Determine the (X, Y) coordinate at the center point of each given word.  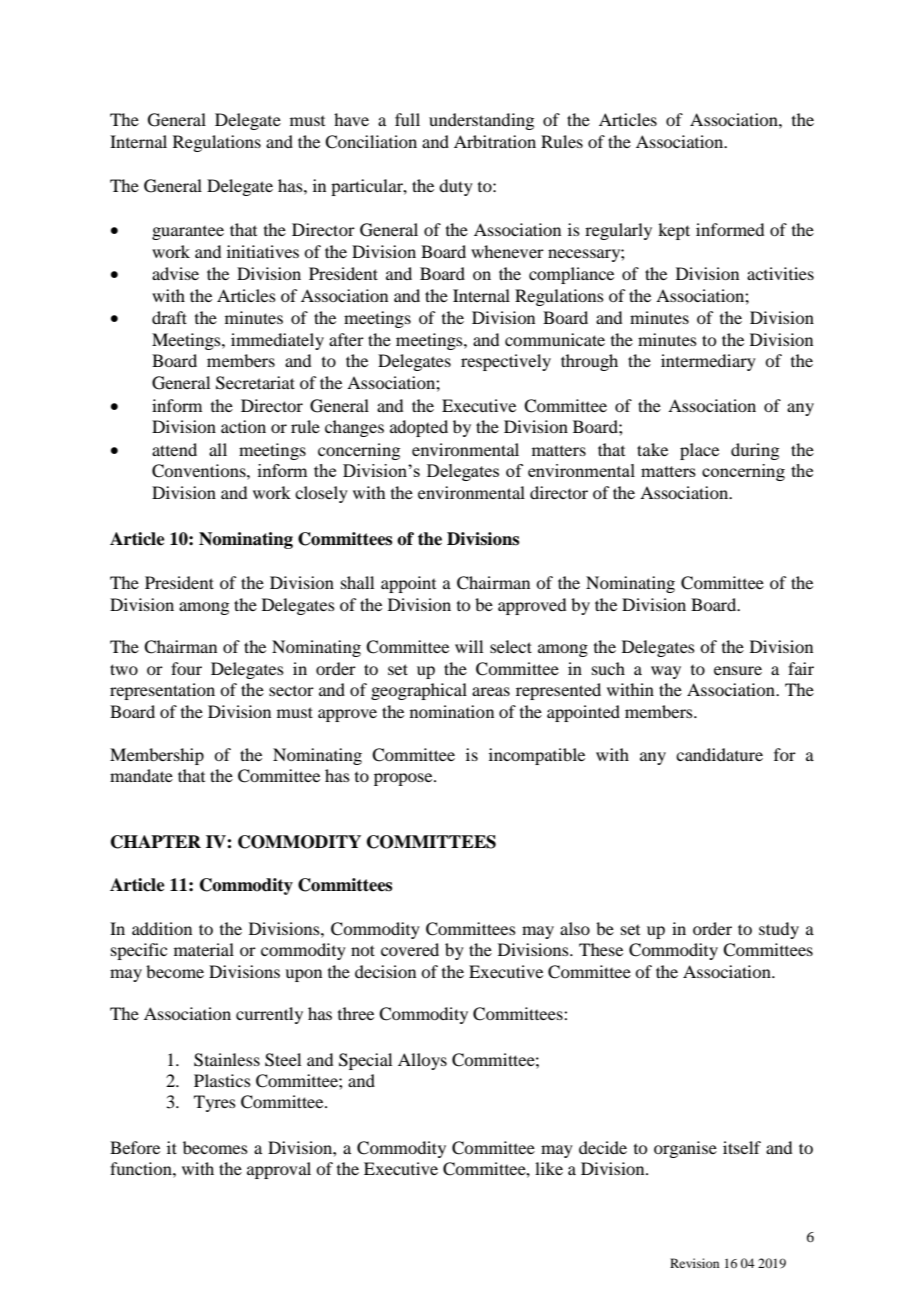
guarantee (188, 233)
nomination (452, 711)
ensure (738, 670)
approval (279, 1170)
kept (674, 231)
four (186, 668)
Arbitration (495, 141)
